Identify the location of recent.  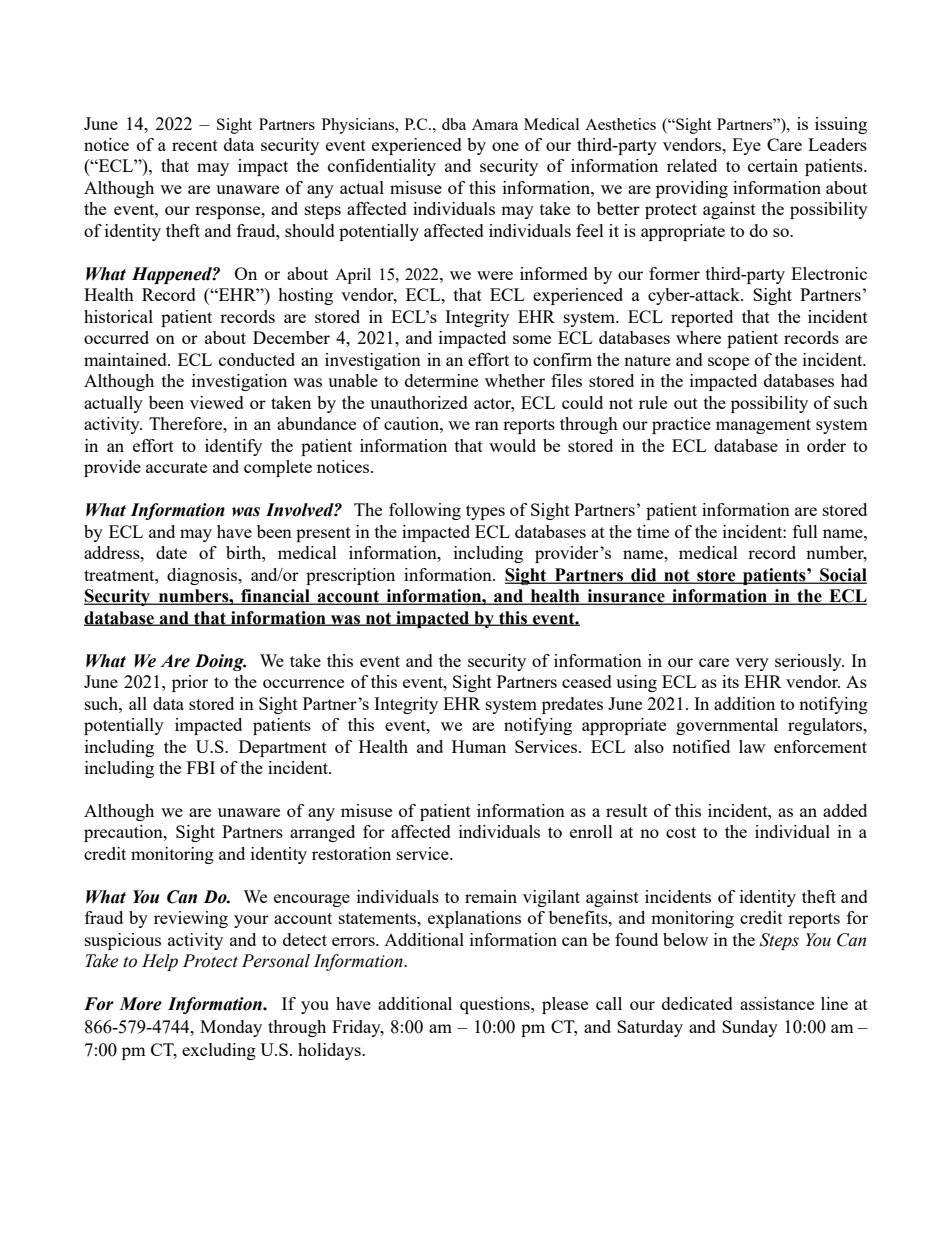
(195, 145).
